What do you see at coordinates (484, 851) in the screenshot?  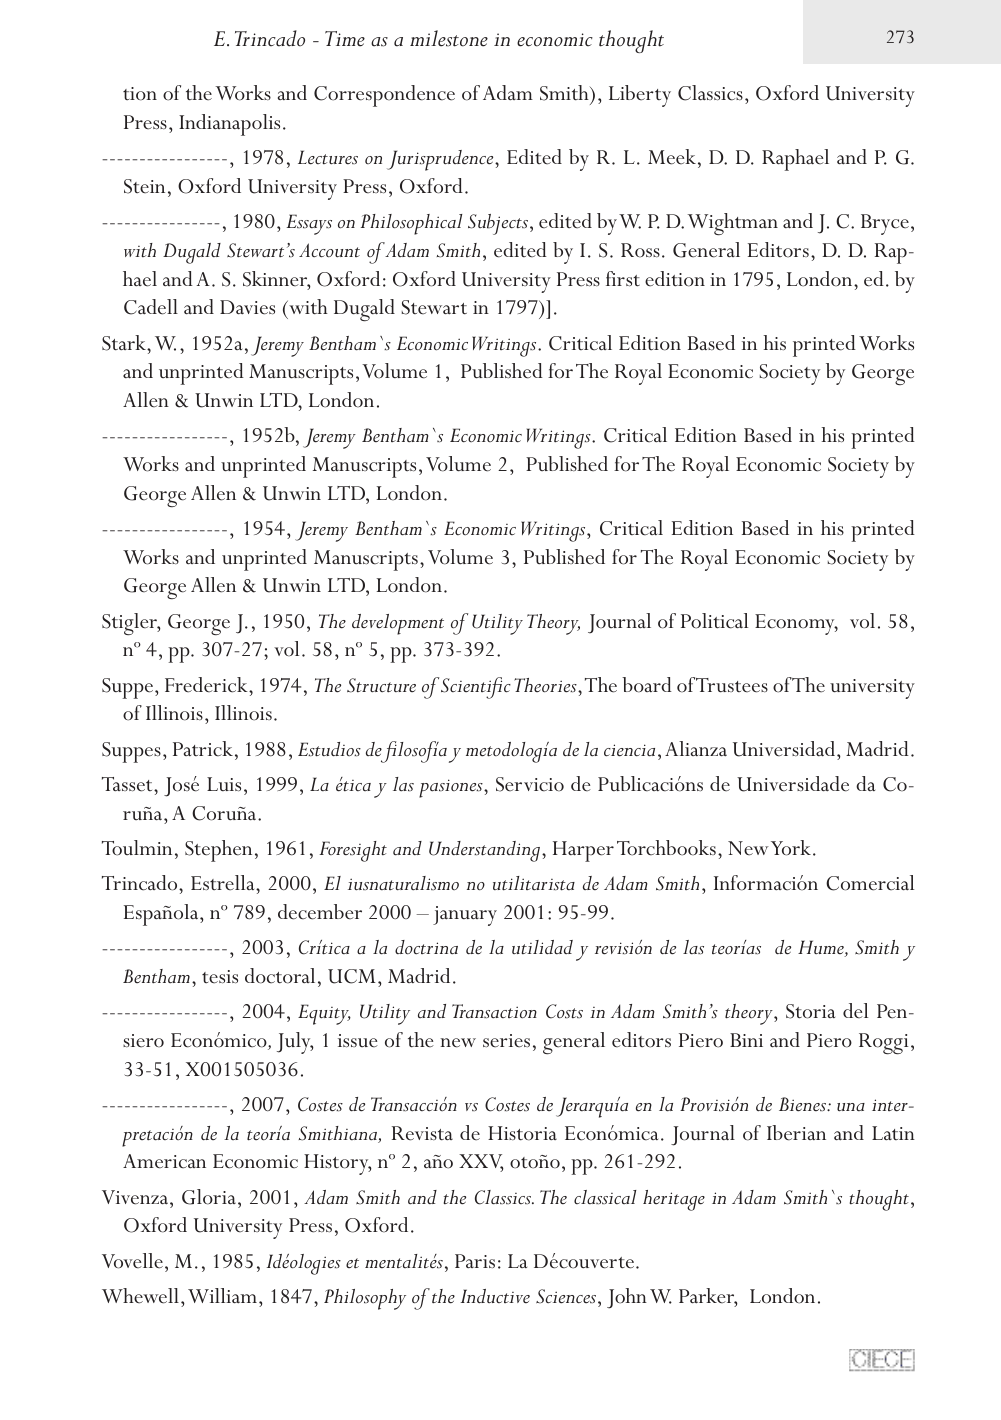 I see `Understanding` at bounding box center [484, 851].
